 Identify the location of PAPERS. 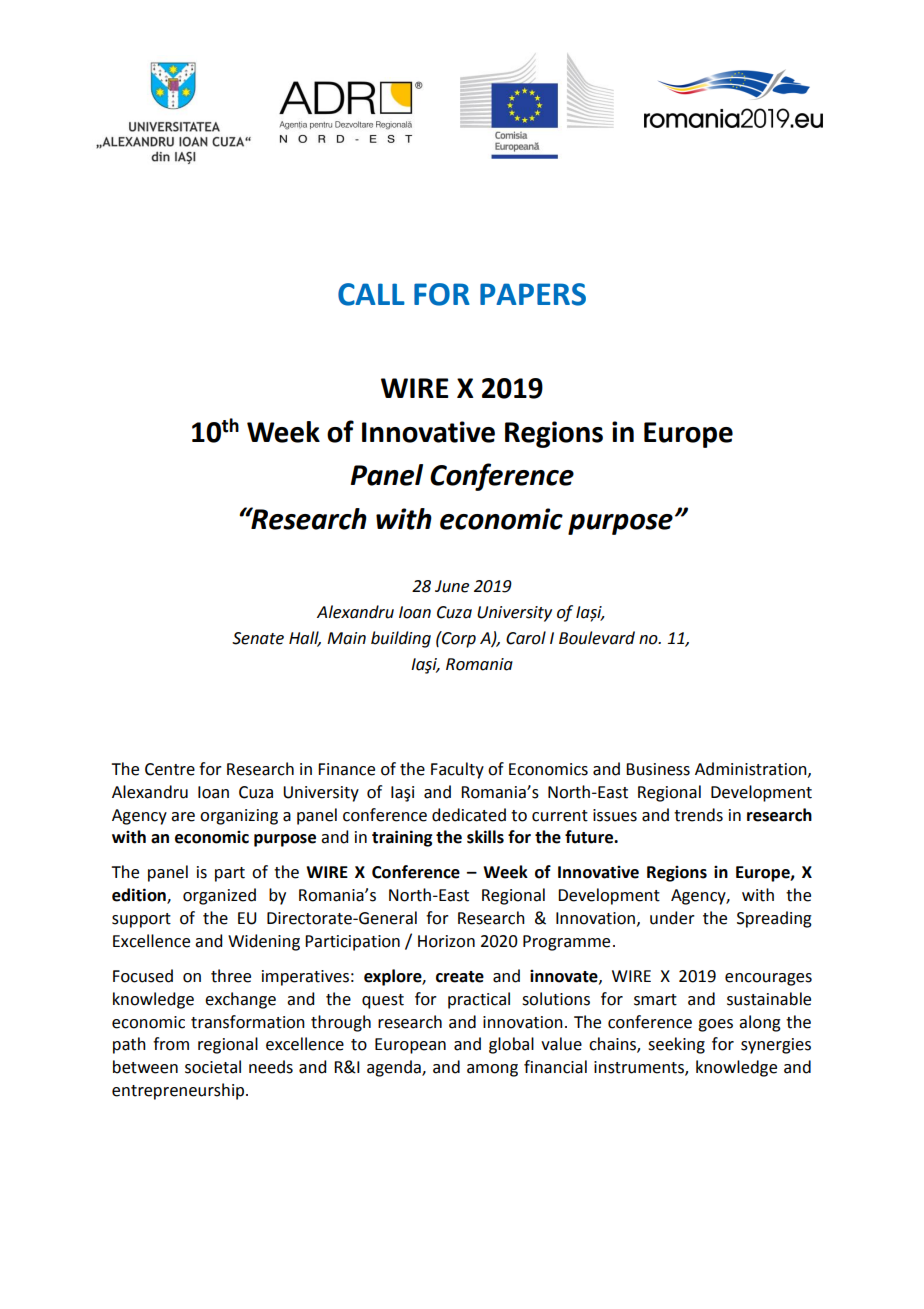
(533, 294).
